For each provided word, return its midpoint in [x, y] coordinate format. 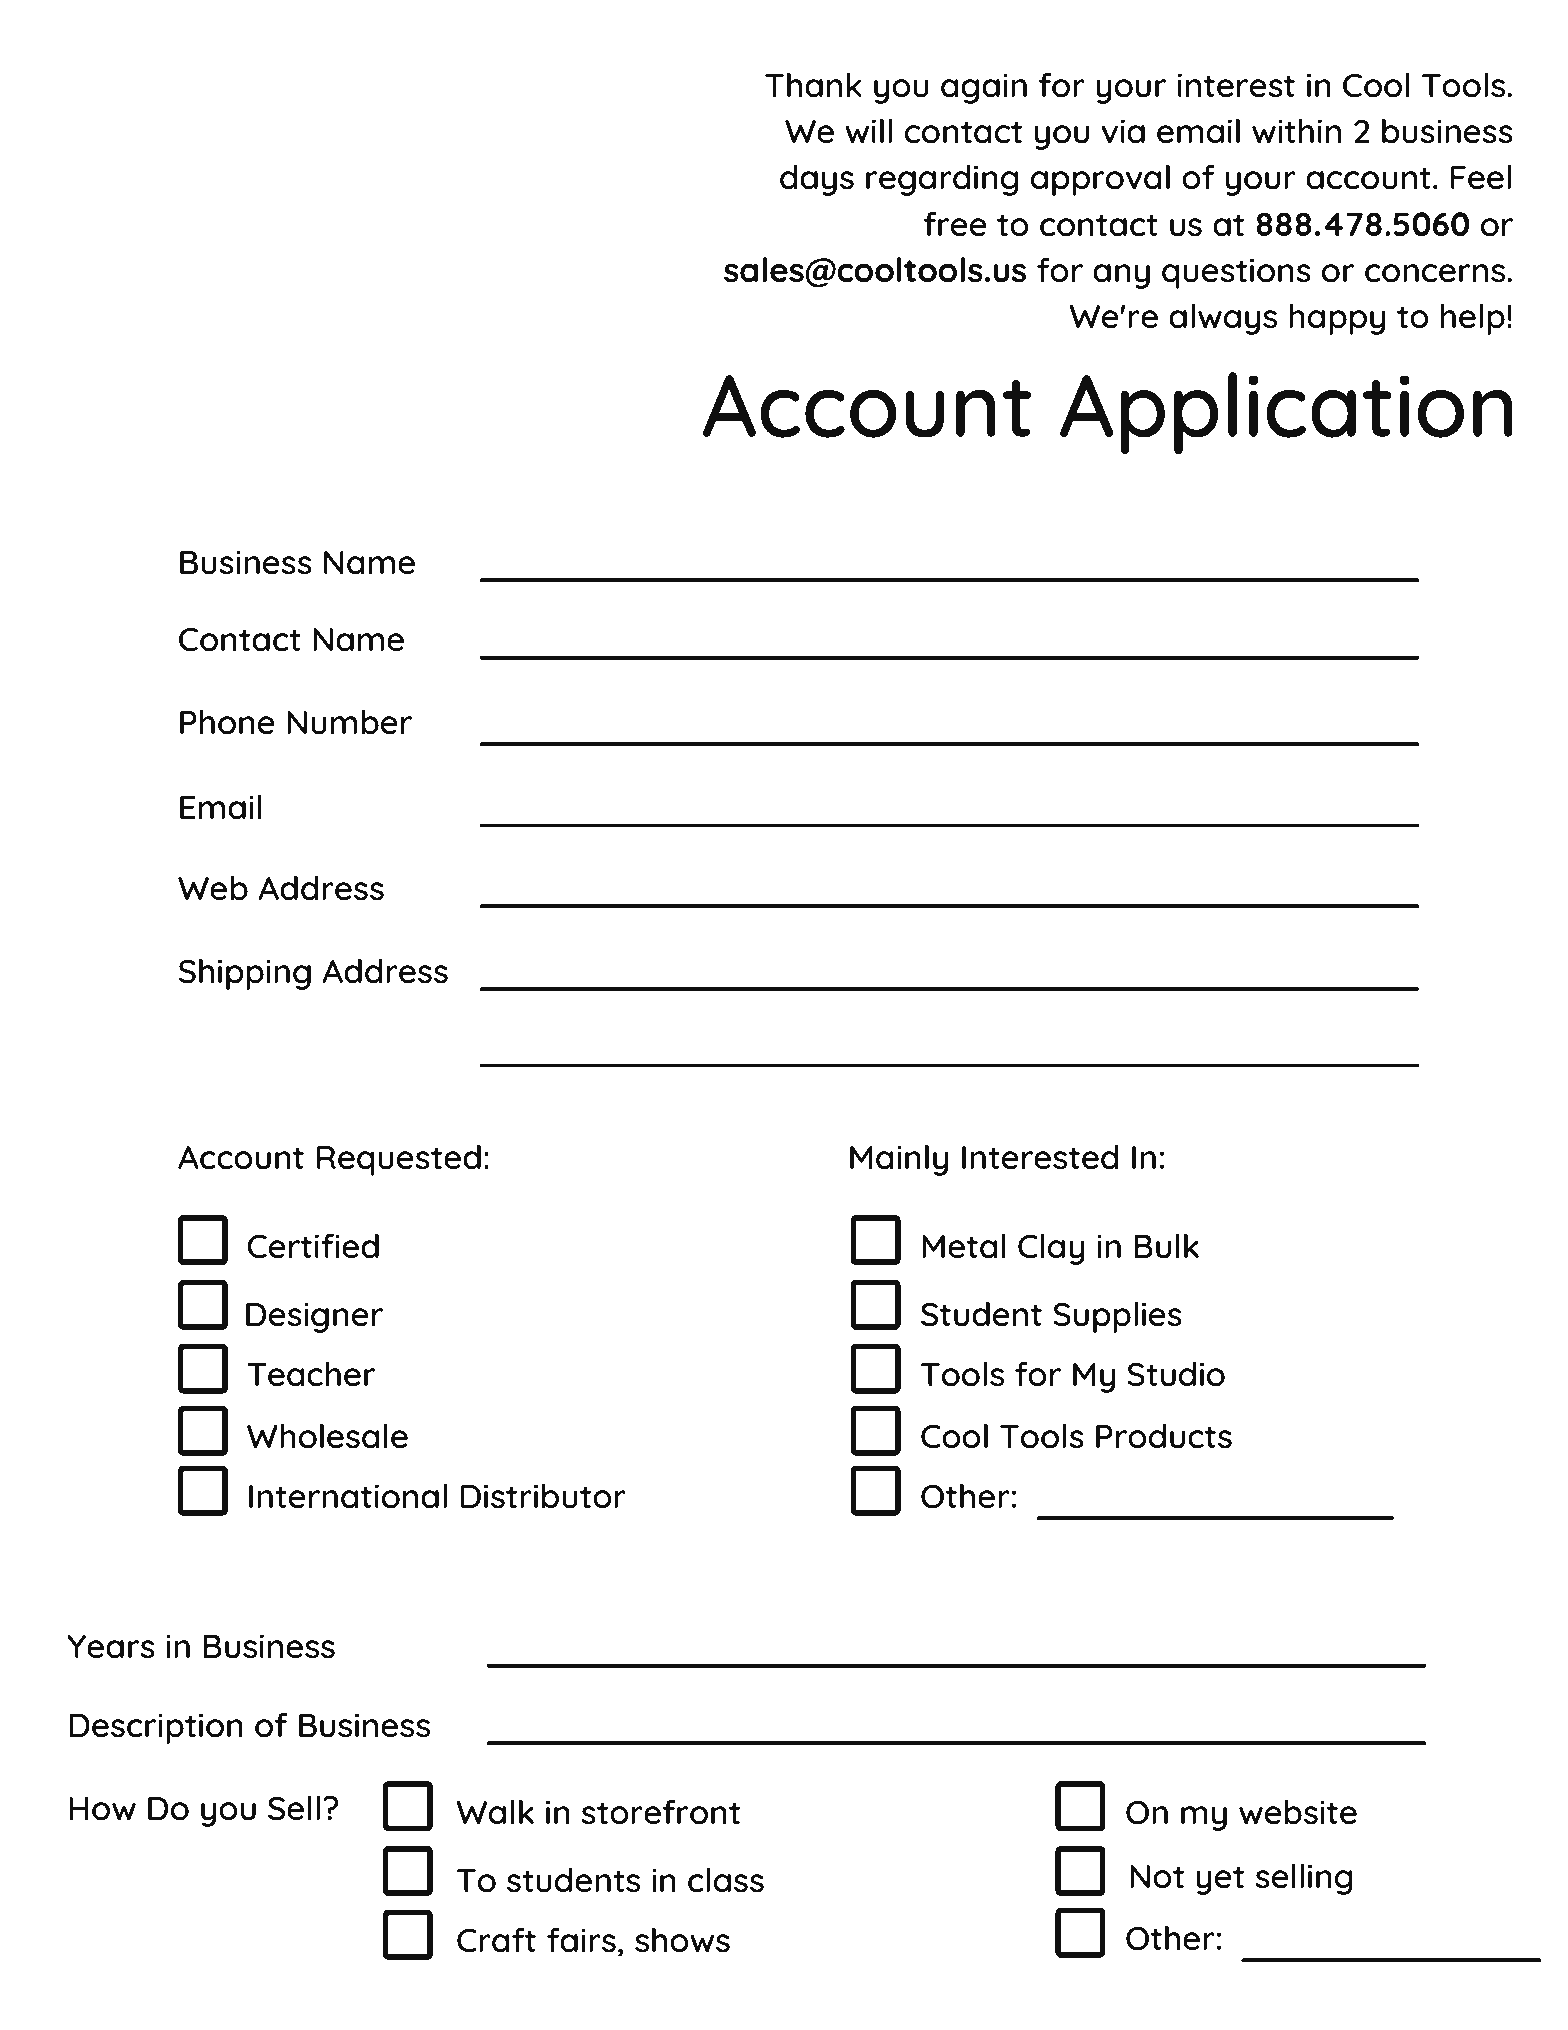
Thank [813, 85]
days [817, 180]
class [726, 1880]
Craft [496, 1940]
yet [1220, 1880]
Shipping [245, 974]
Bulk [1166, 1246]
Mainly [899, 1160]
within [1296, 131]
